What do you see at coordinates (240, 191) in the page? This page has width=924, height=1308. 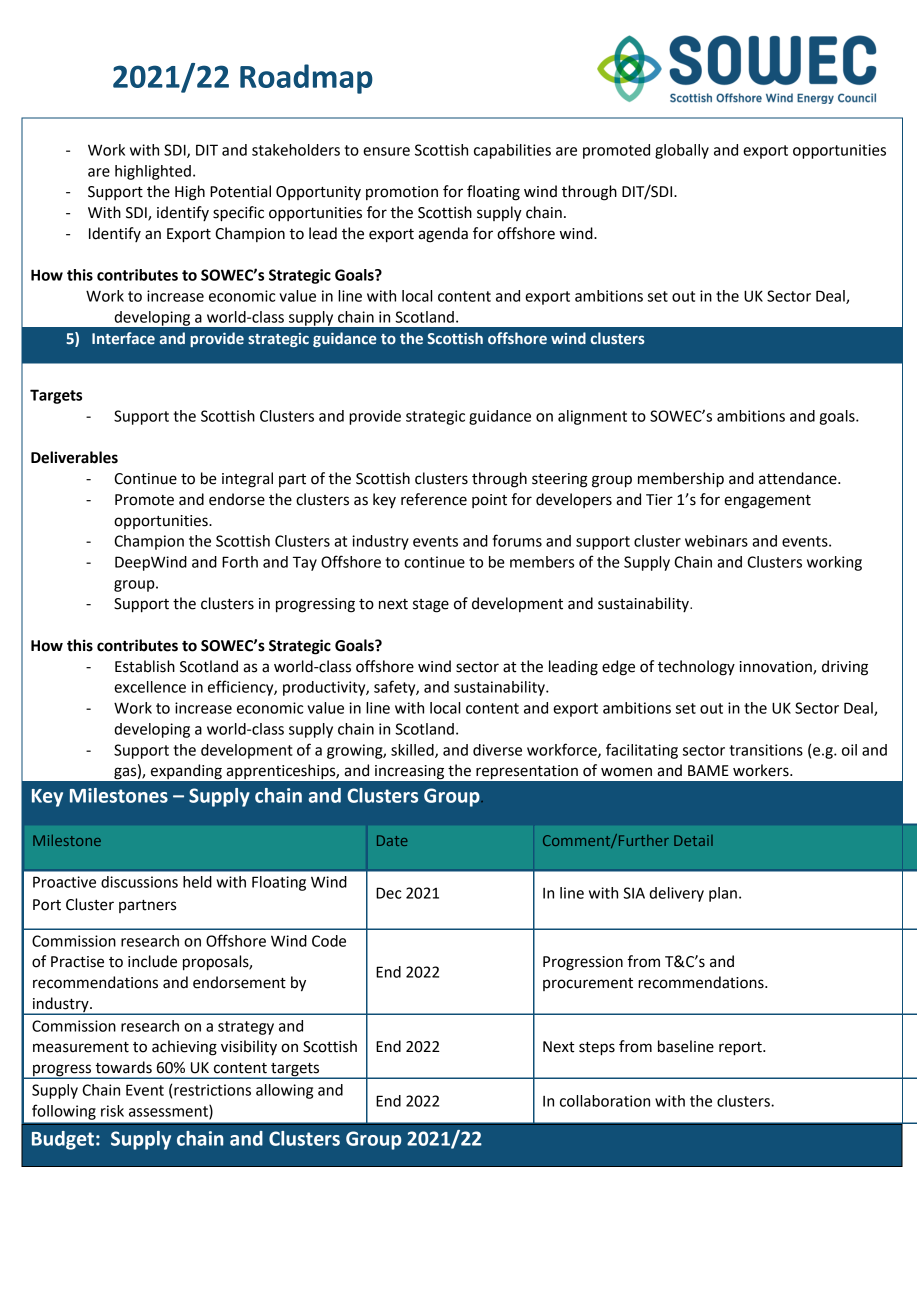 I see `Potential` at bounding box center [240, 191].
